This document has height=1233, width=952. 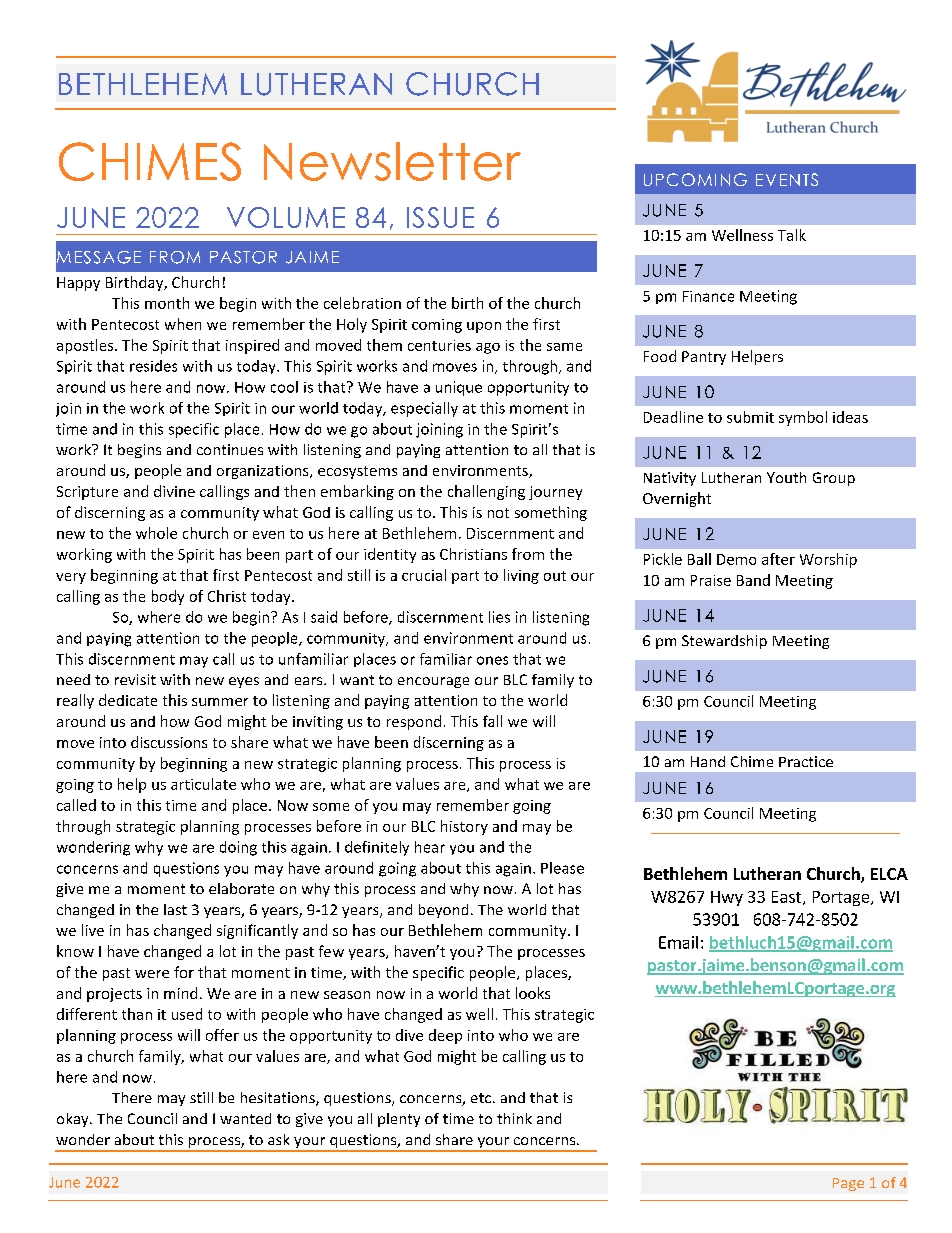 What do you see at coordinates (440, 217) in the document?
I see `ISSUE` at bounding box center [440, 217].
